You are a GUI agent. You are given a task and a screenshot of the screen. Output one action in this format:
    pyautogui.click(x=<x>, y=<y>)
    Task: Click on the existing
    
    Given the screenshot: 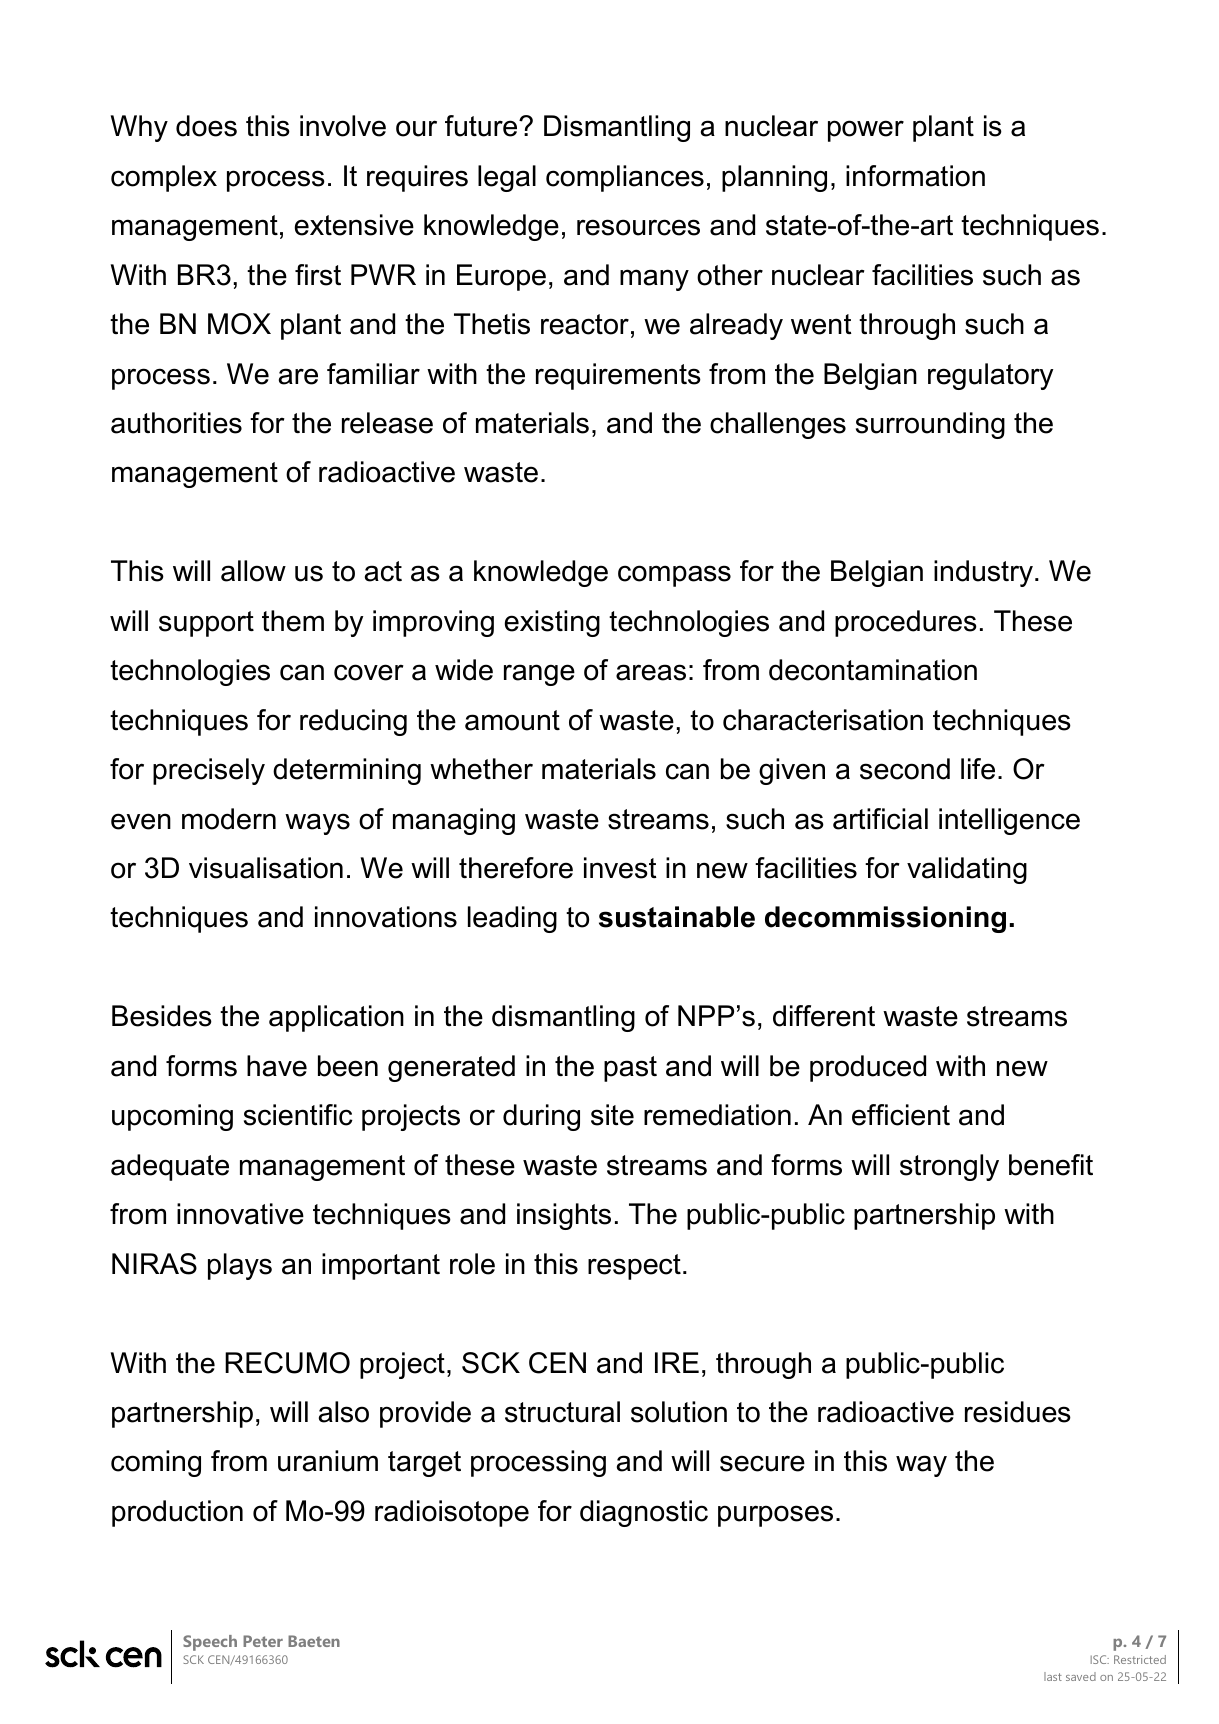 What is the action you would take?
    pyautogui.click(x=552, y=623)
